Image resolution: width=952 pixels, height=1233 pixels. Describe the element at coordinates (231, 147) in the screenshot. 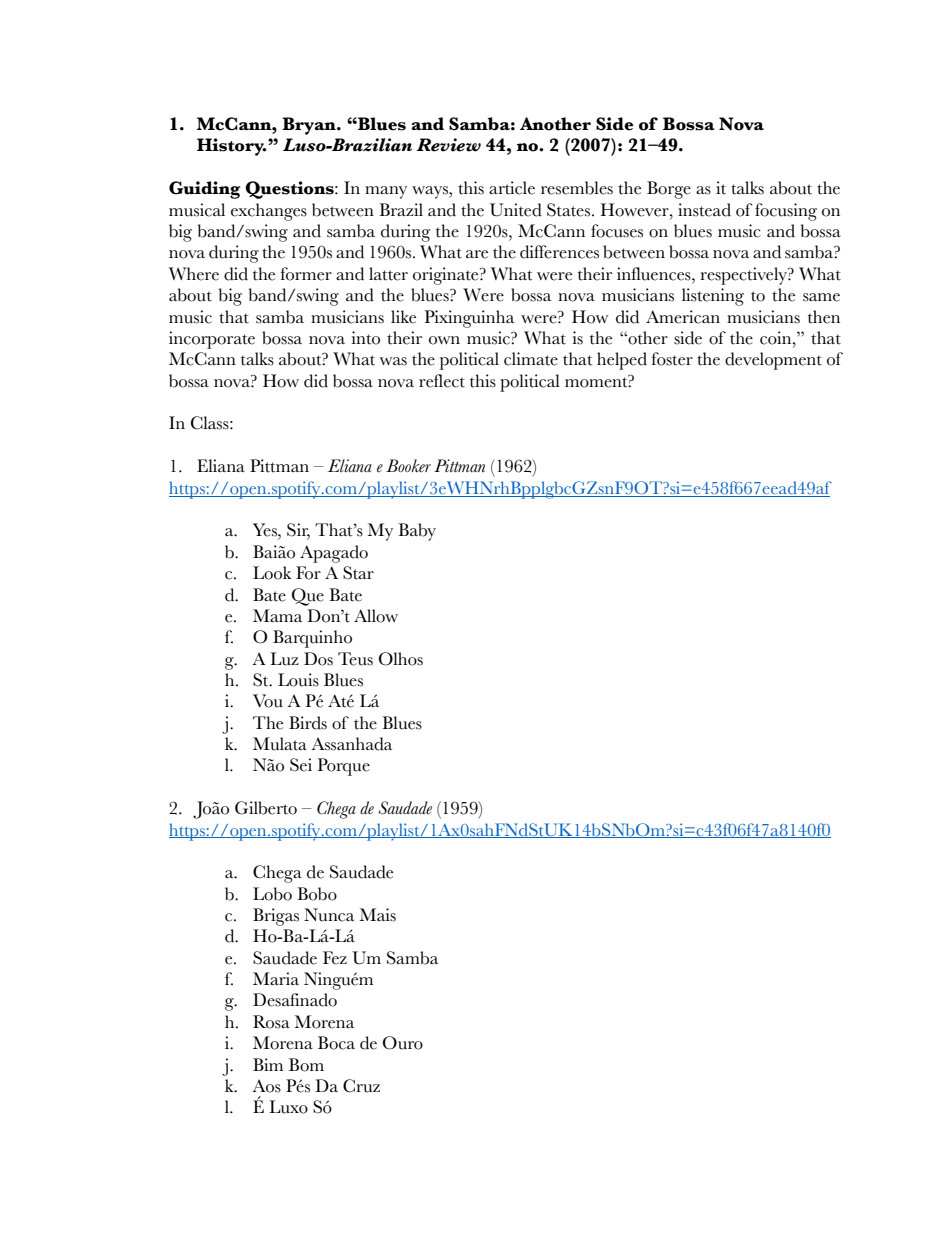

I see `History` at that location.
